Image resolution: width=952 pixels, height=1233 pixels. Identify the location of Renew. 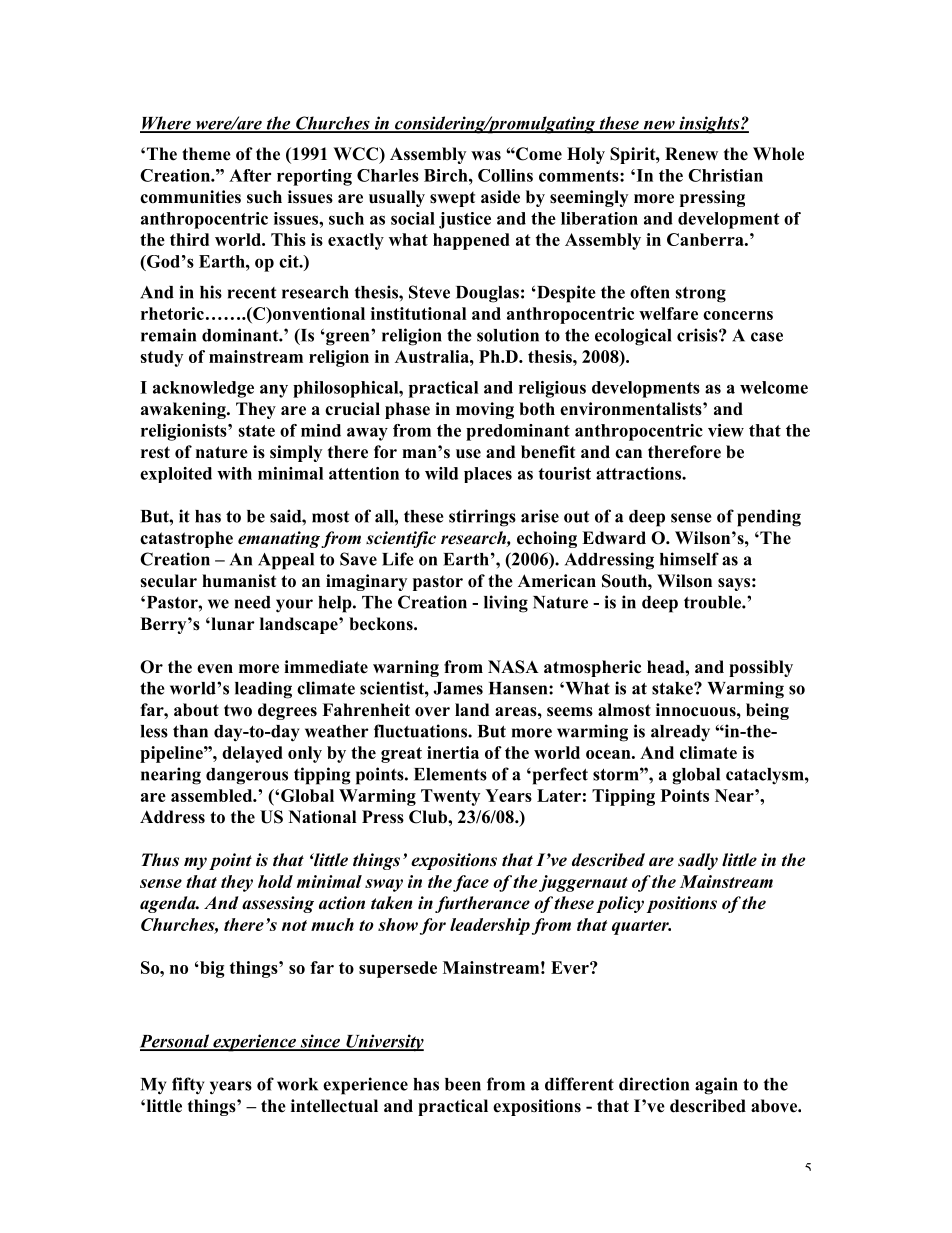
(691, 154).
